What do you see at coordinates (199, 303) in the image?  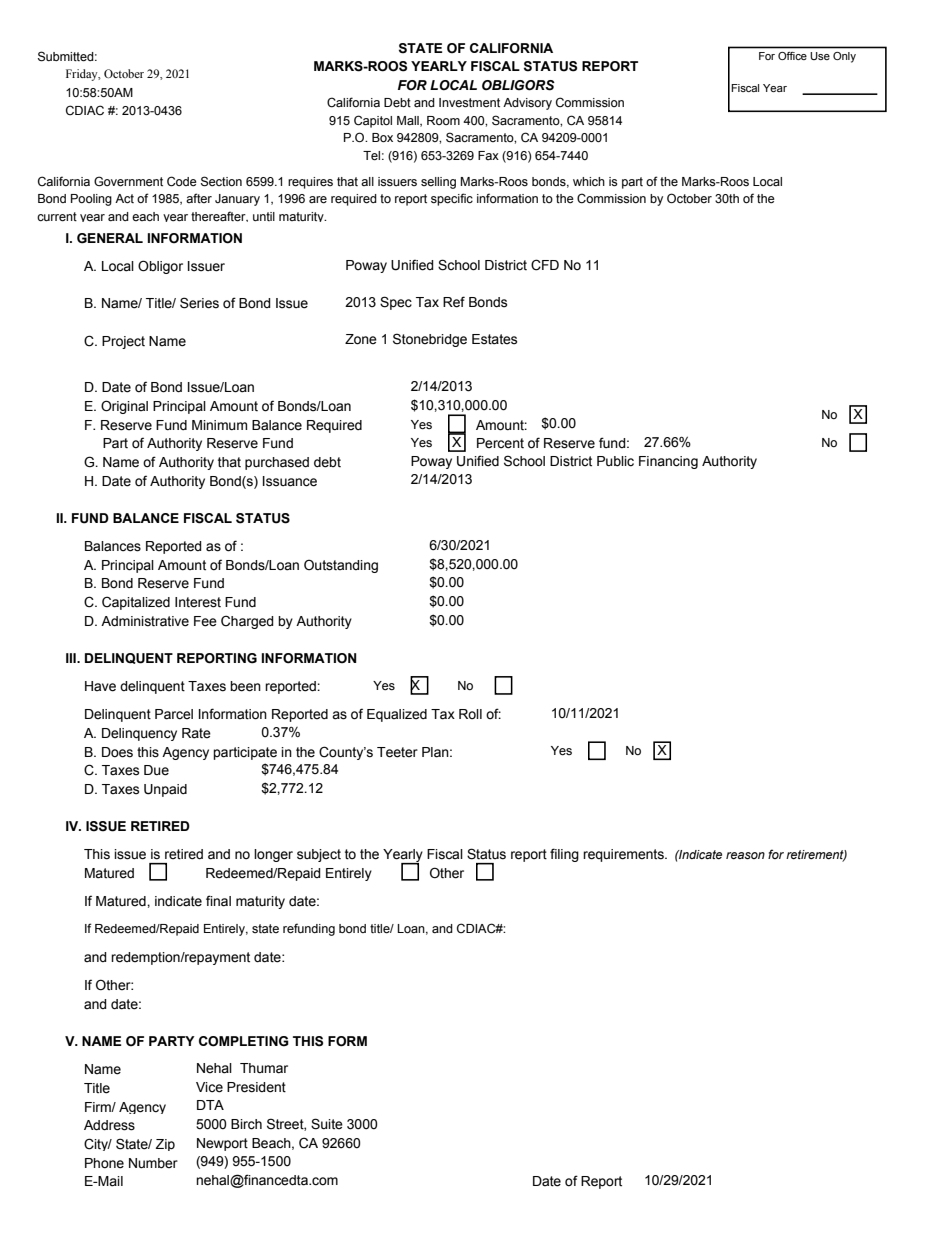 I see `Series` at bounding box center [199, 303].
